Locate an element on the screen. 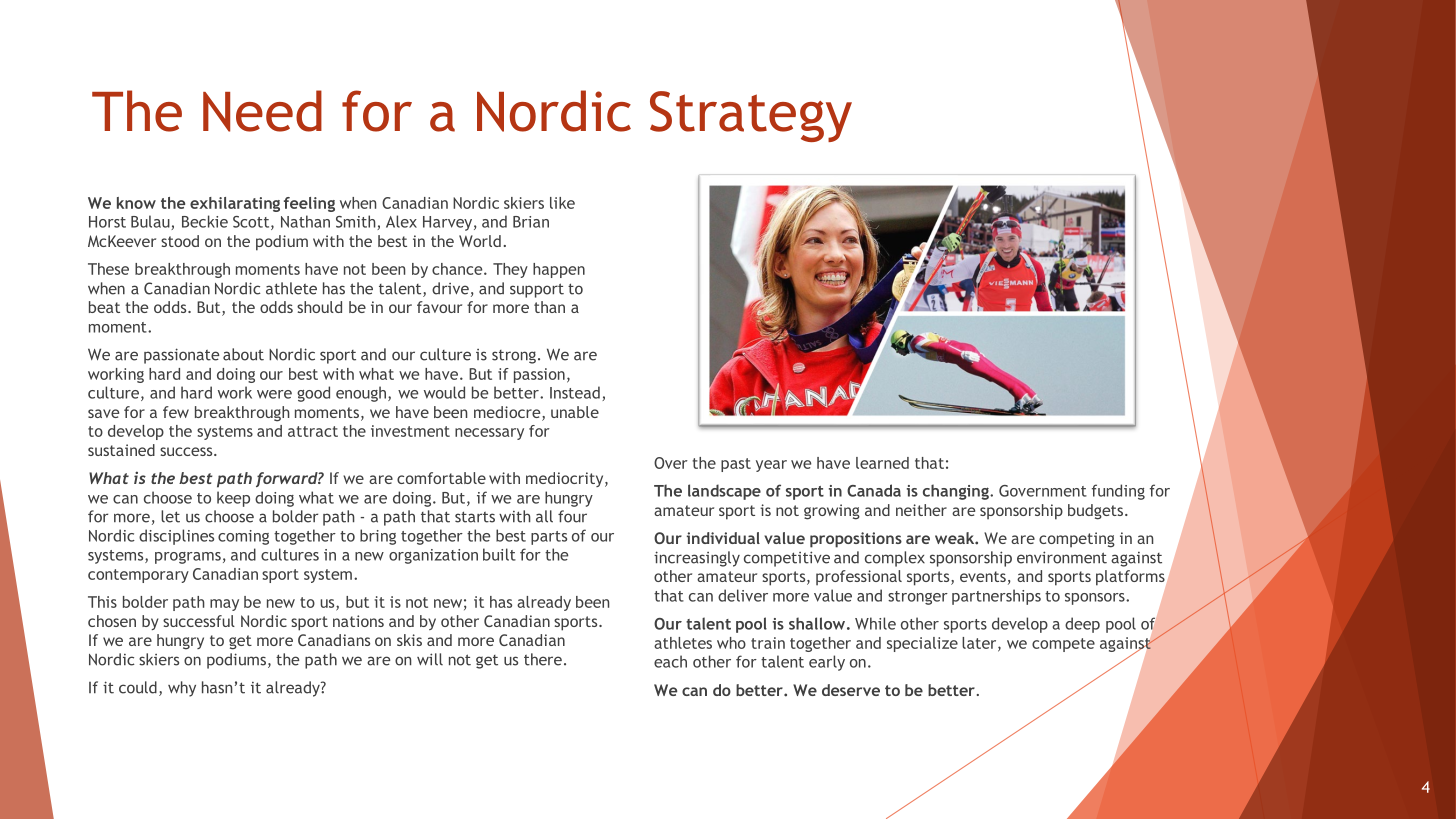 The height and width of the screenshot is (819, 1456). coming is located at coordinates (243, 537).
